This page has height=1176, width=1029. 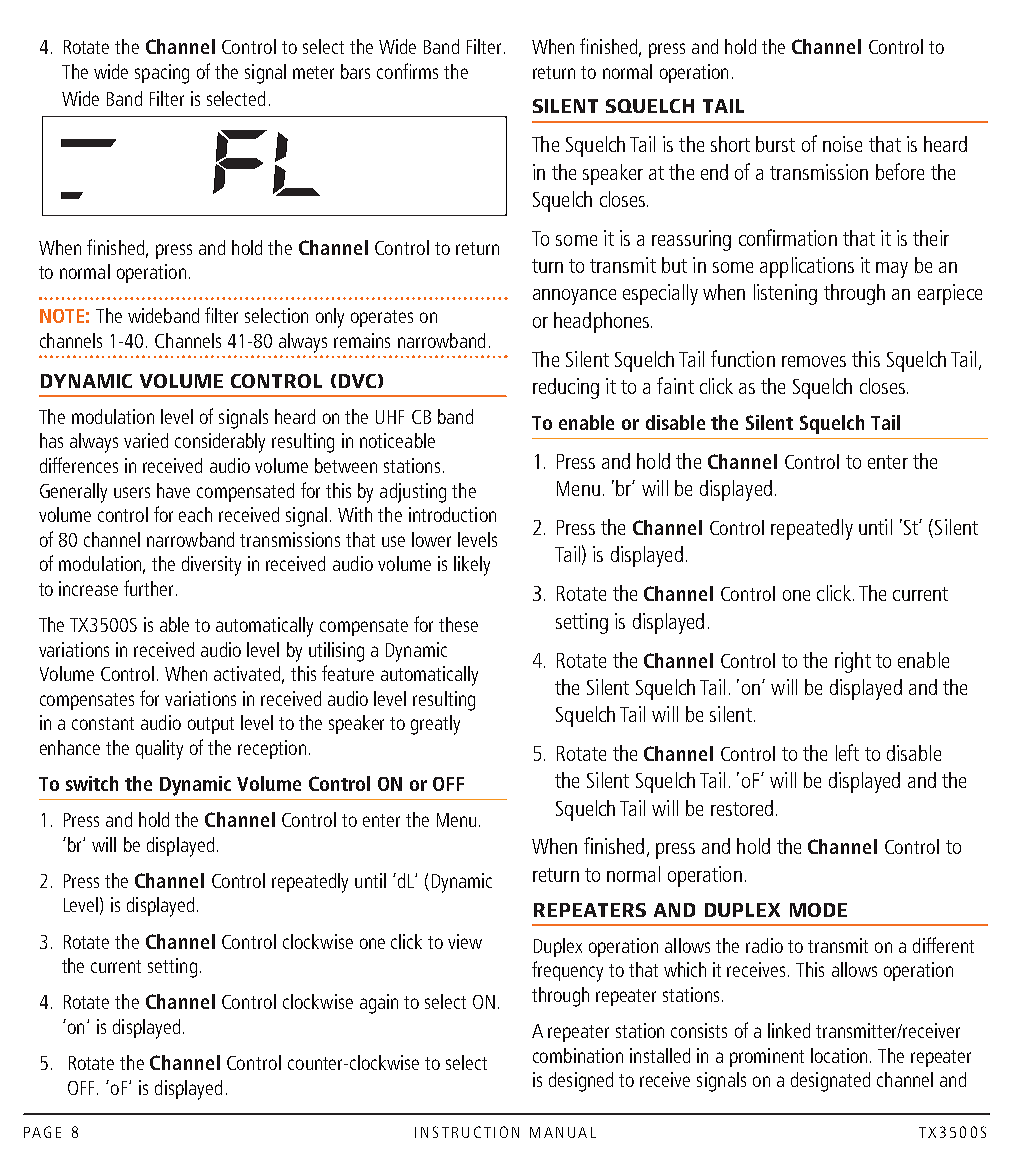 What do you see at coordinates (842, 144) in the page?
I see `noise` at bounding box center [842, 144].
